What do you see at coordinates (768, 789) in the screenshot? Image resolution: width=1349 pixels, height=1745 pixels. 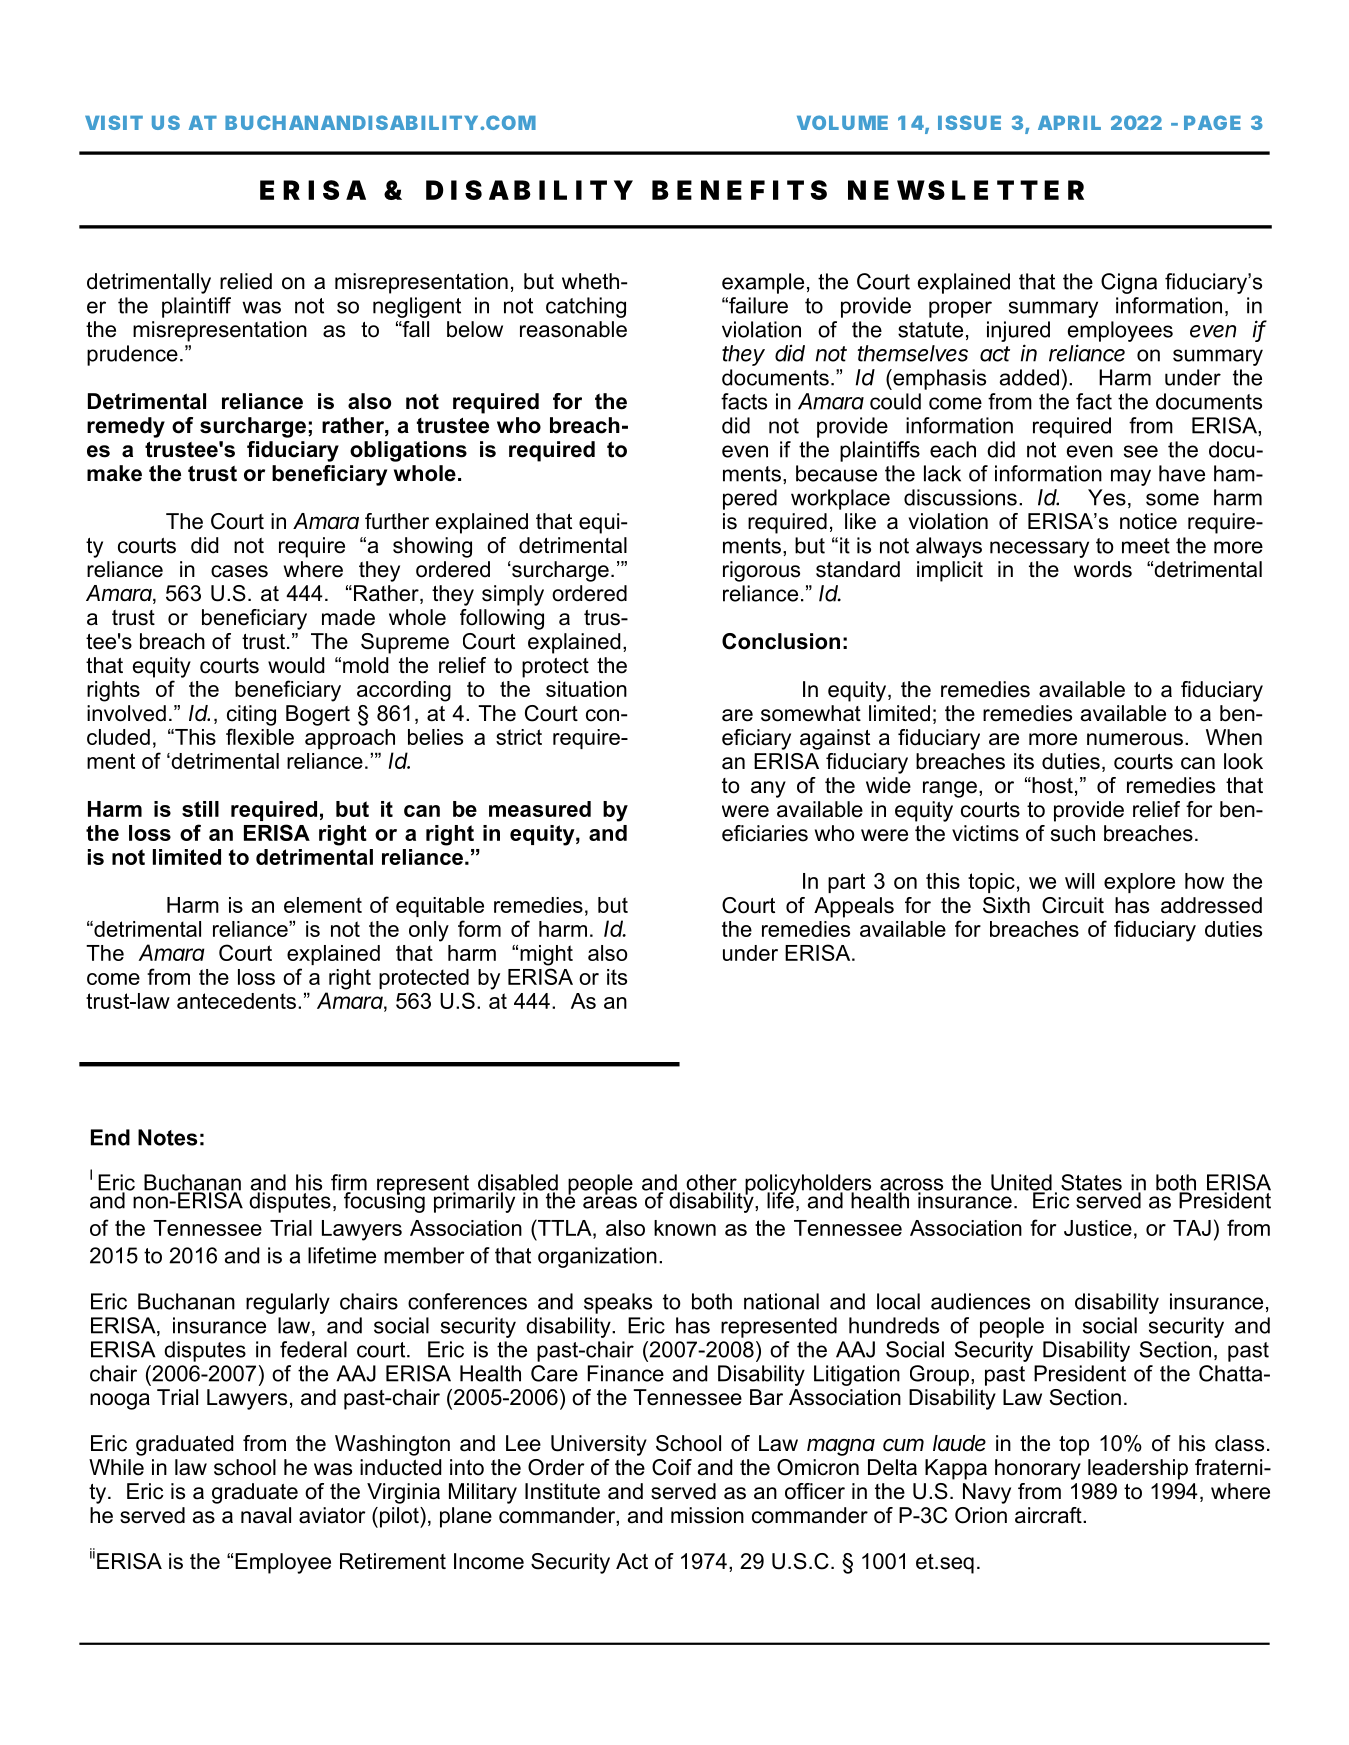 I see `any` at bounding box center [768, 789].
